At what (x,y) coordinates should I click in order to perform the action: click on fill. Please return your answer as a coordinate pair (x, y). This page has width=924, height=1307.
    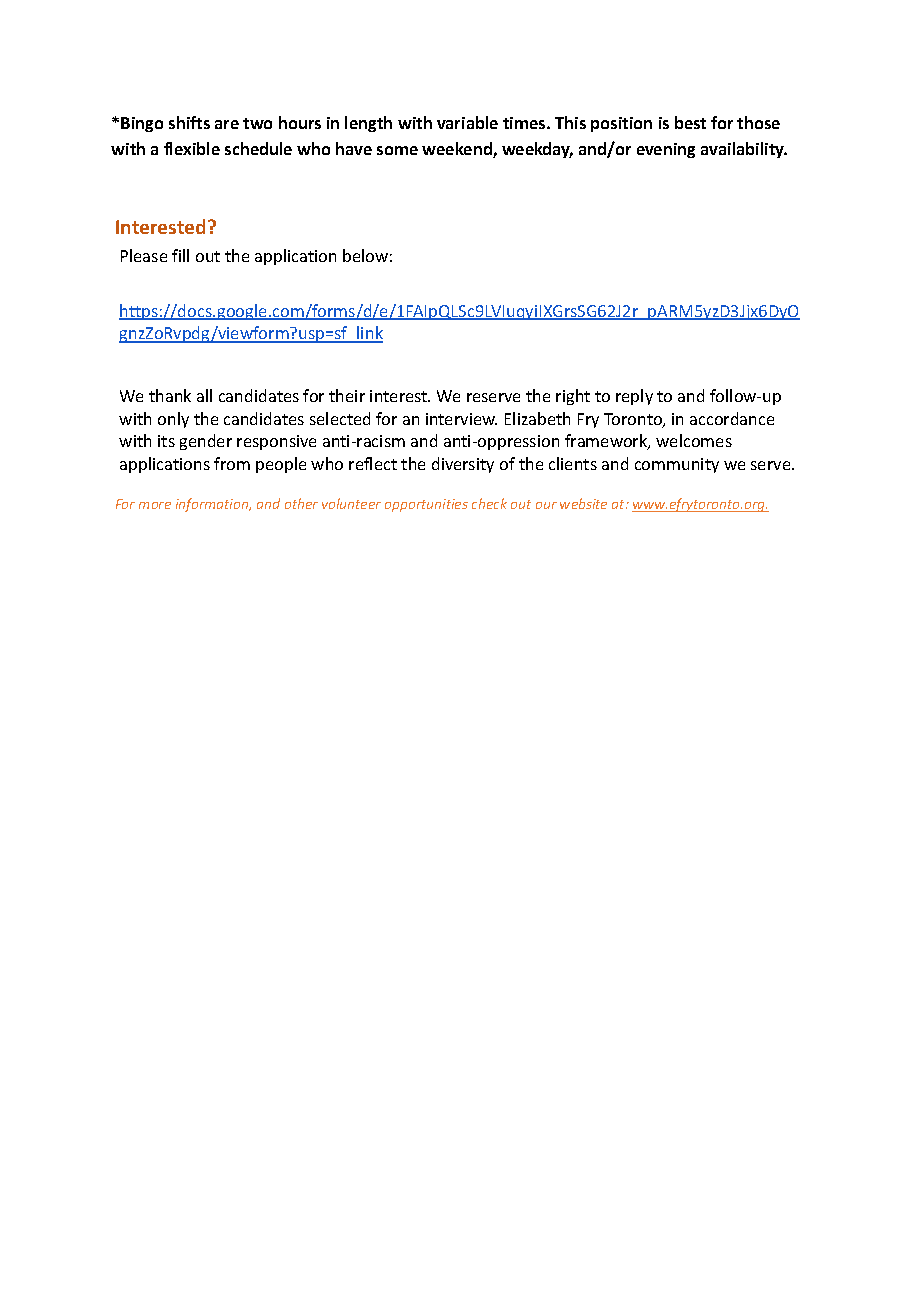
    Looking at the image, I should click on (180, 255).
